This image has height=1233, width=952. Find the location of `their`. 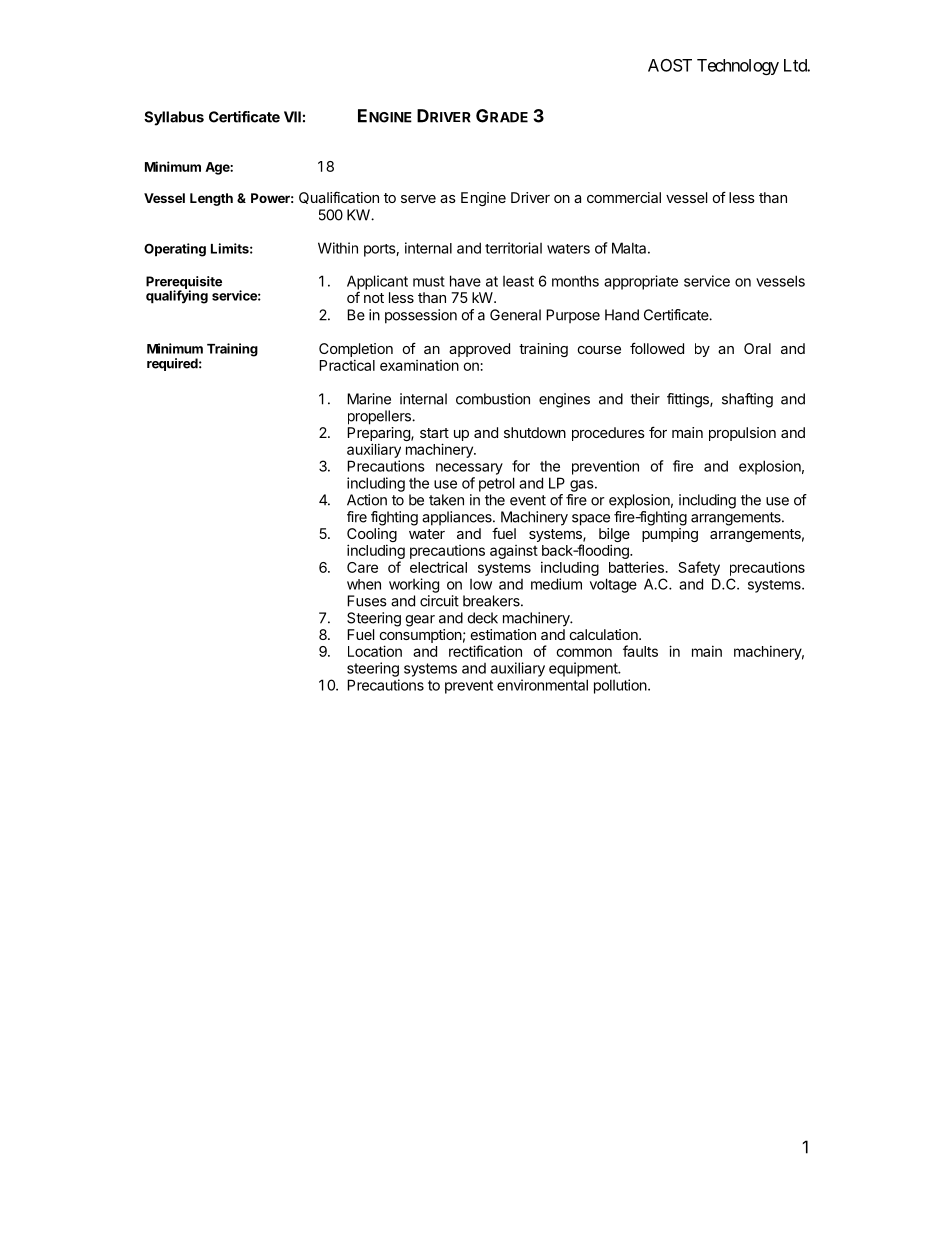

their is located at coordinates (645, 399).
